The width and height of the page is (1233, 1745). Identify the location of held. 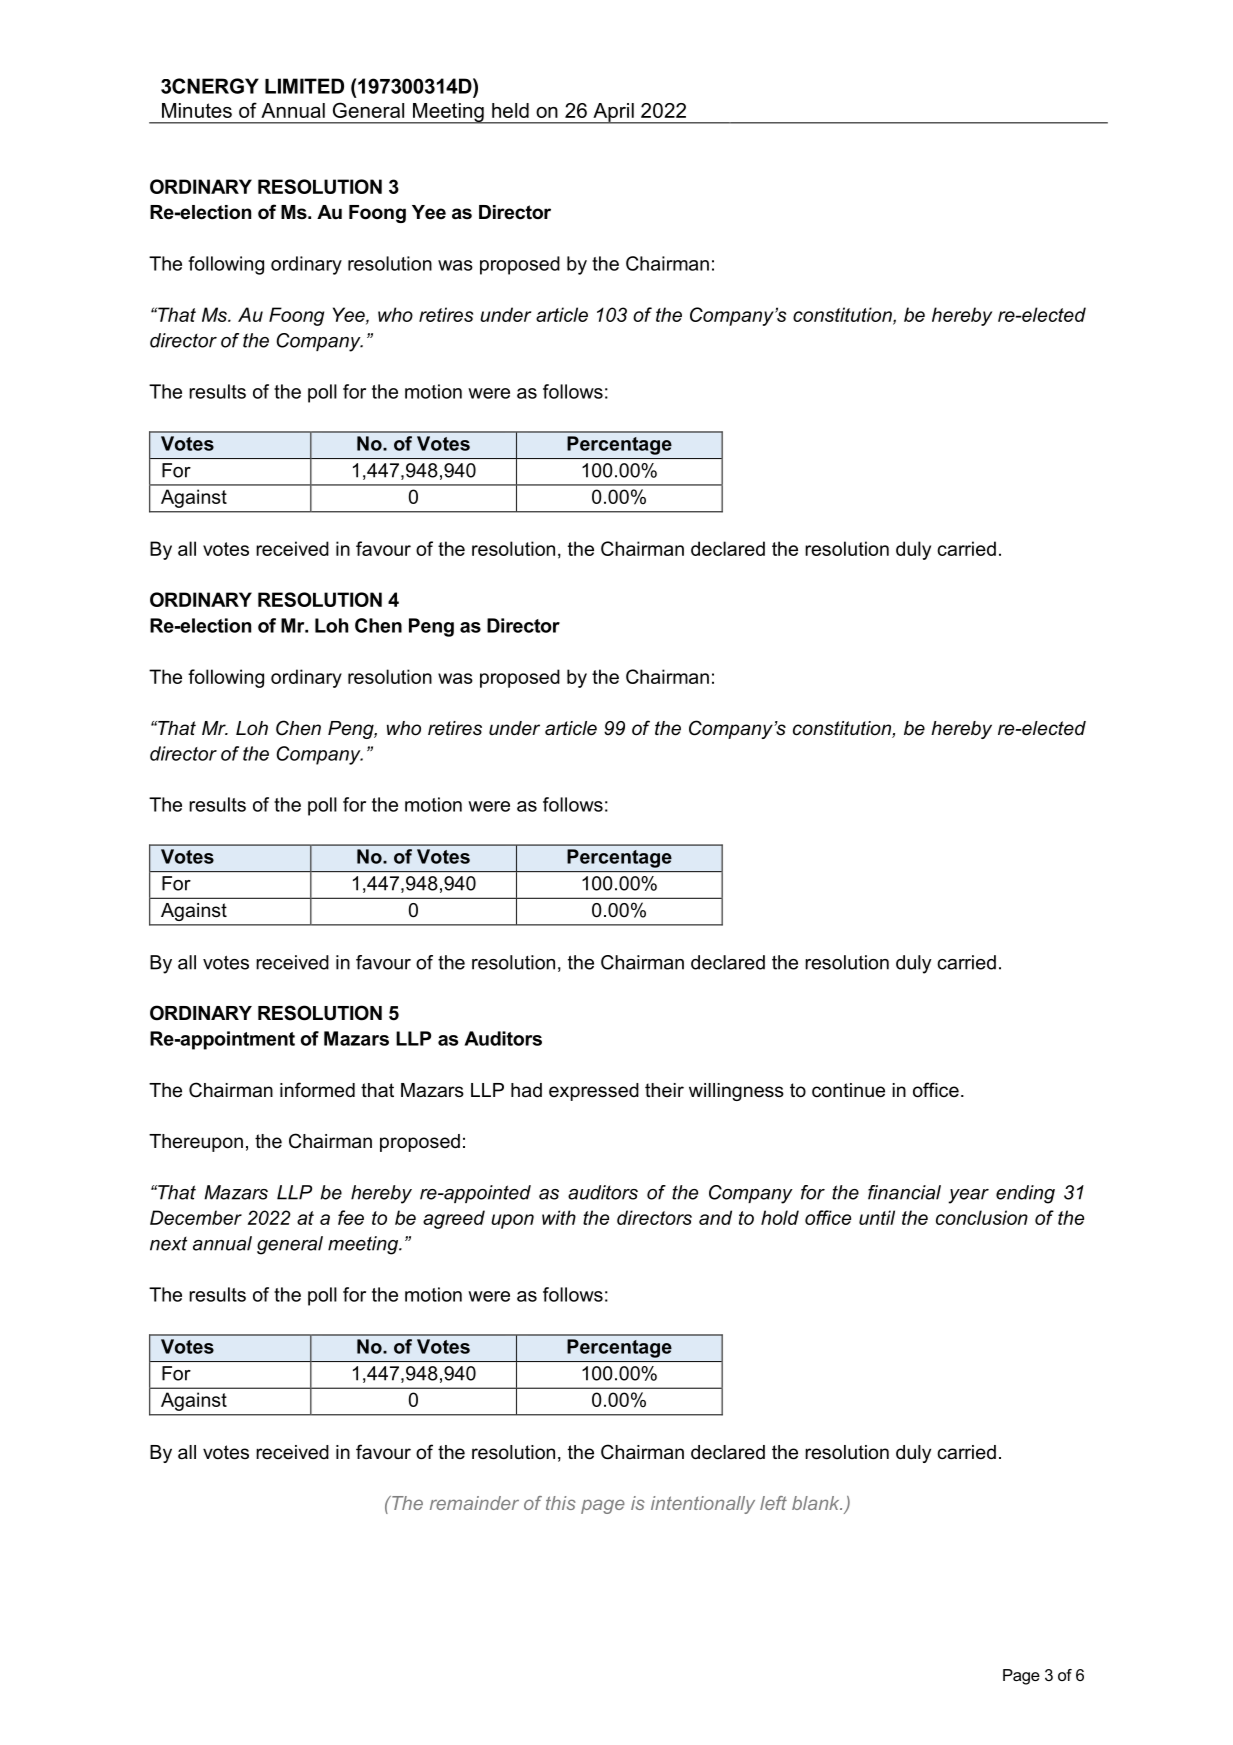
(510, 110).
